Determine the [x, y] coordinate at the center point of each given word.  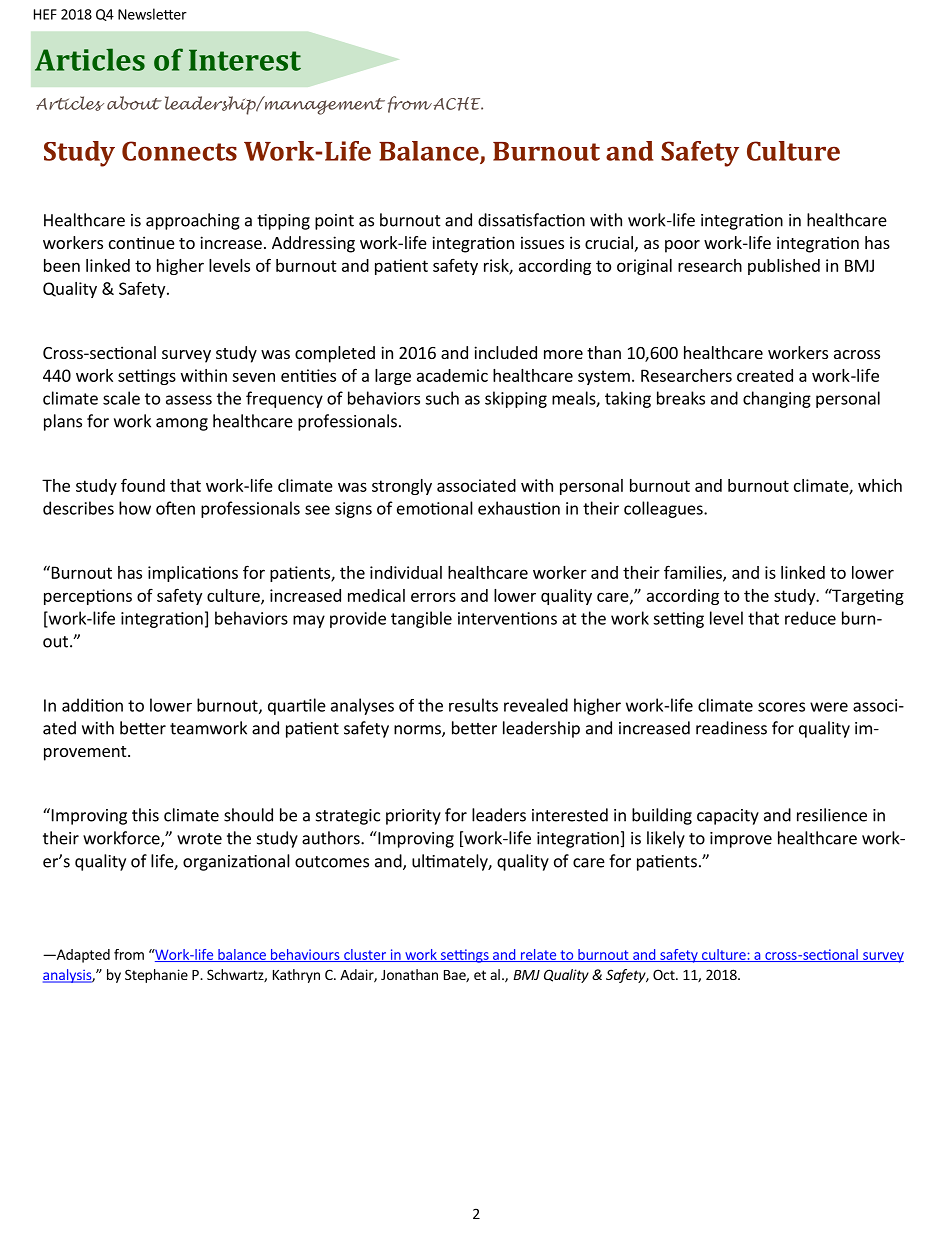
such [442, 398]
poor [682, 246]
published [784, 267]
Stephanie [156, 976]
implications [193, 574]
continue [142, 242]
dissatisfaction [531, 220]
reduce [810, 618]
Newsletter [152, 14]
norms [418, 731]
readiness [731, 728]
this [145, 815]
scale [121, 398]
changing [777, 399]
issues [542, 242]
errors [433, 597]
